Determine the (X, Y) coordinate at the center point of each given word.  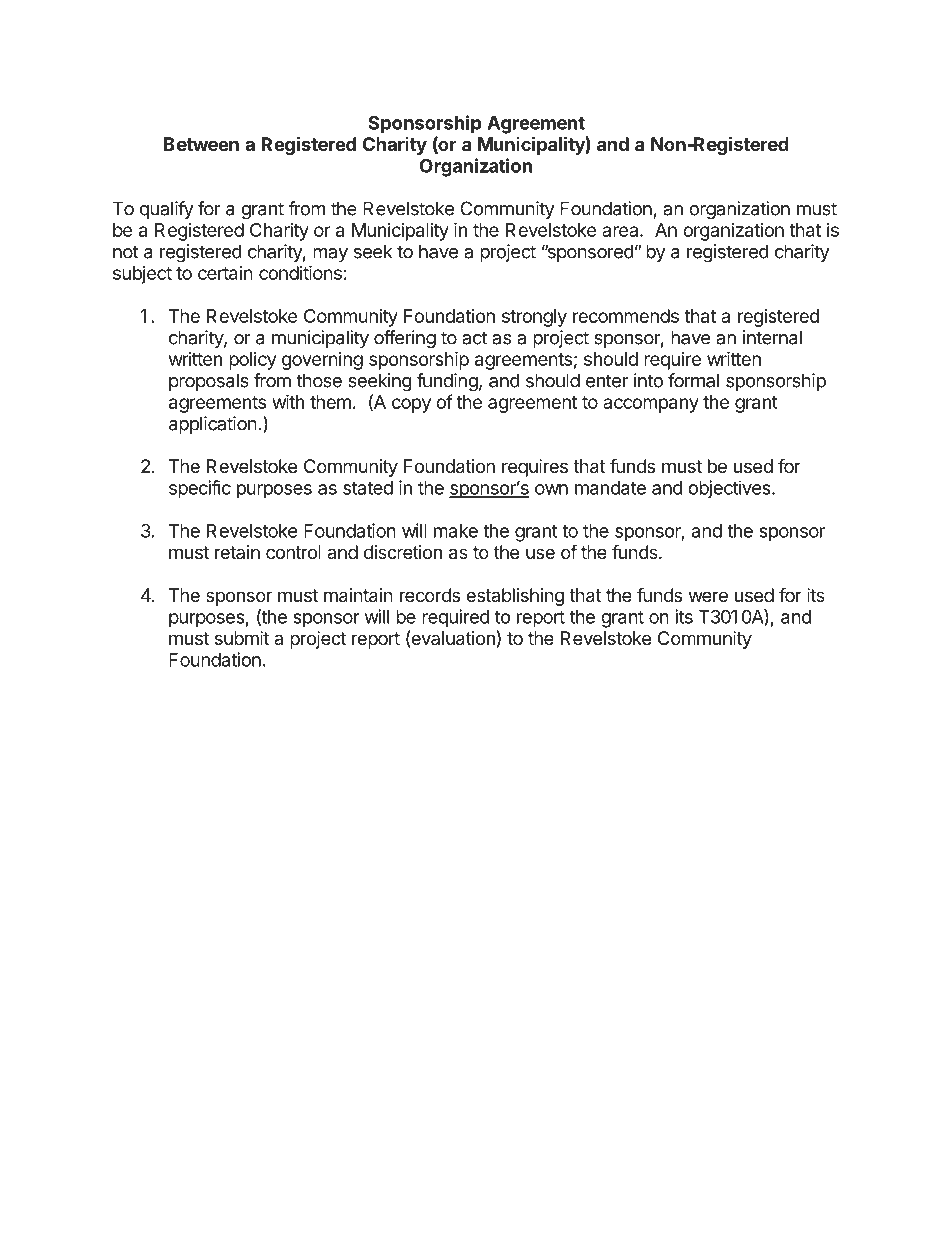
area (621, 231)
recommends (626, 316)
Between (201, 144)
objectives (730, 489)
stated (368, 488)
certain (225, 273)
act (474, 338)
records (430, 595)
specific (200, 489)
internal (772, 337)
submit (242, 638)
